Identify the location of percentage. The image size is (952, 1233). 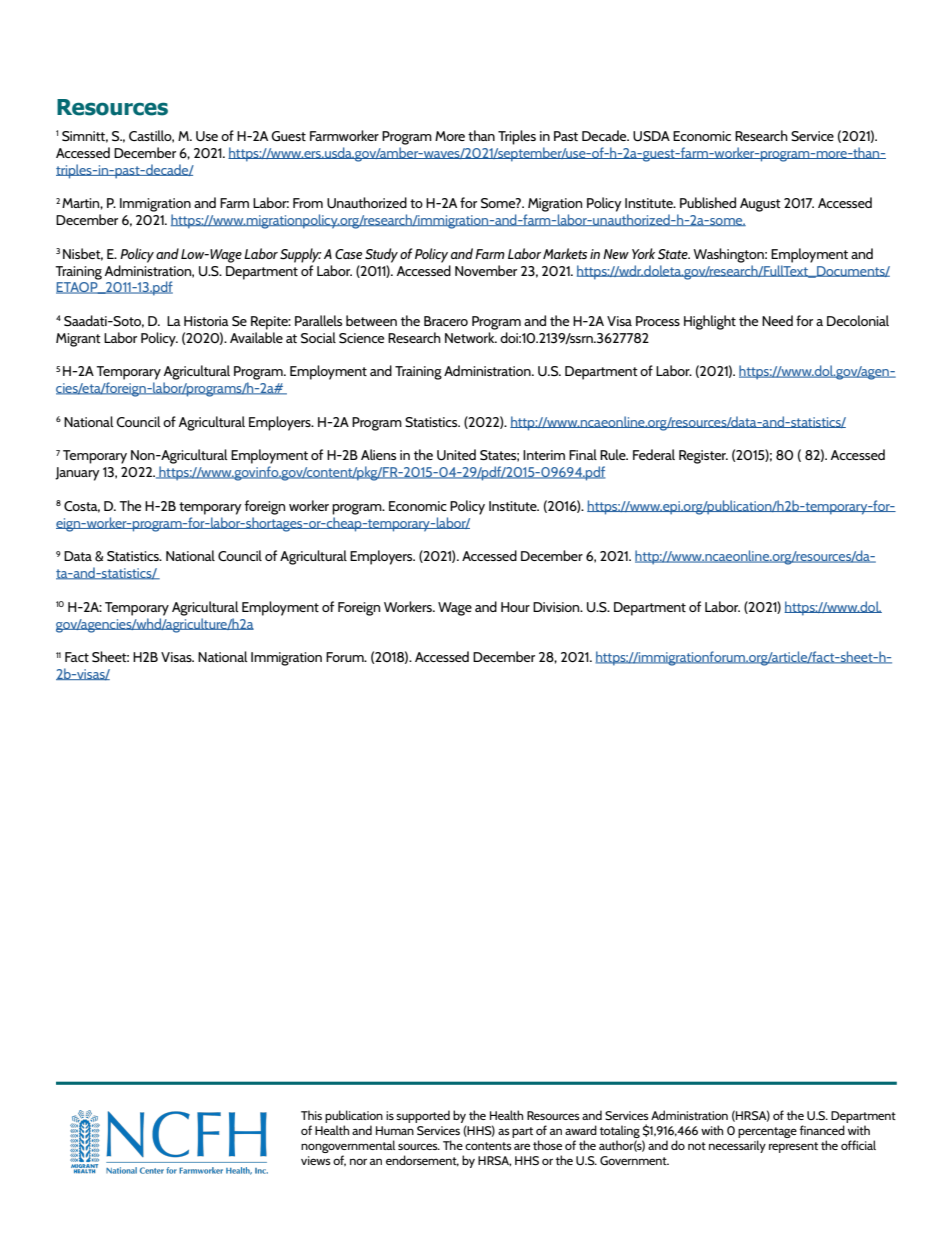
(767, 1134).
